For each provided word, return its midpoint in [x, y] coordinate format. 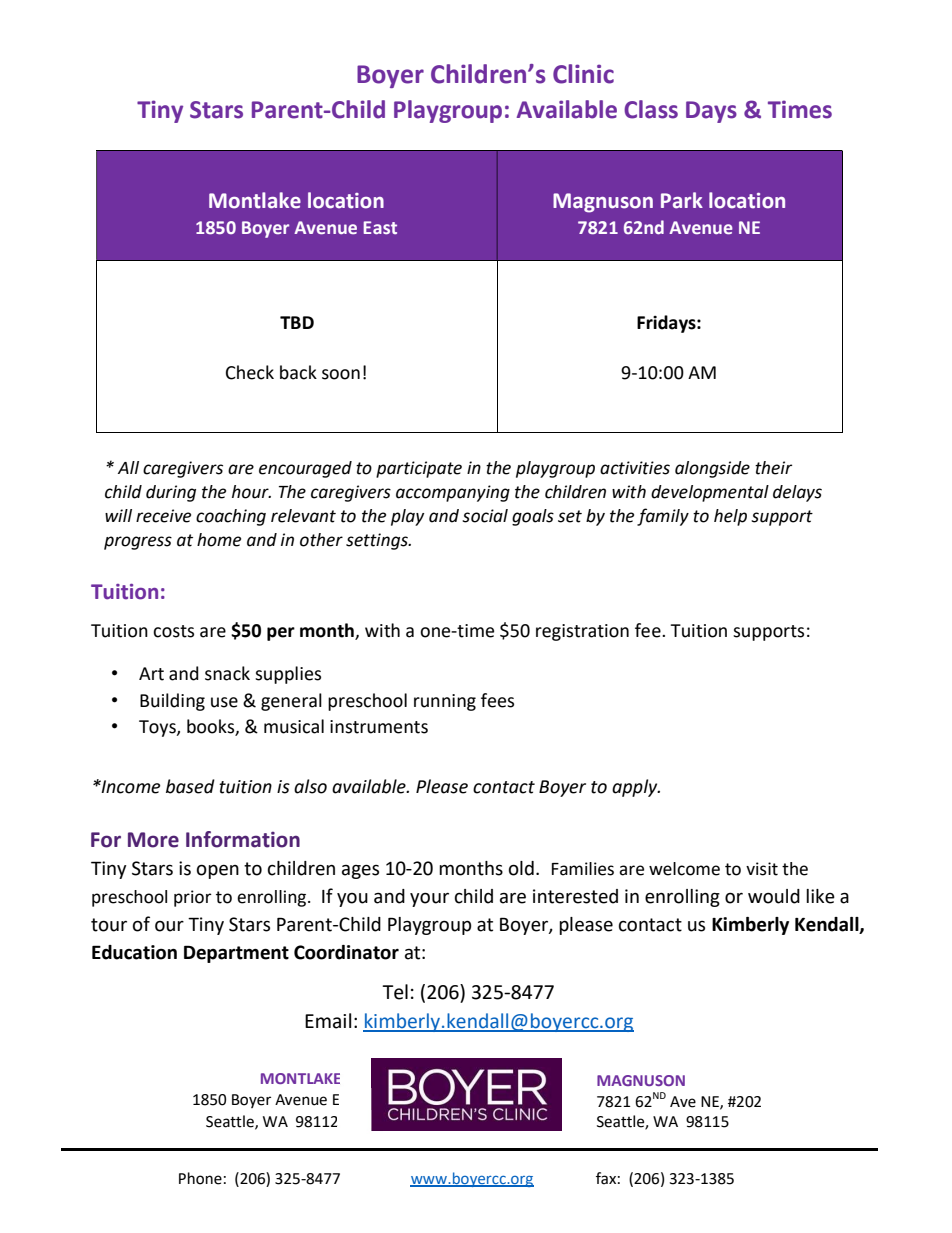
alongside [712, 469]
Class [651, 109]
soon [341, 374]
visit [762, 869]
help [730, 517]
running [445, 702]
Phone [200, 1178]
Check [250, 372]
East [380, 227]
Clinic [583, 74]
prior [193, 898]
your [429, 899]
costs [173, 631]
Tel [395, 992]
